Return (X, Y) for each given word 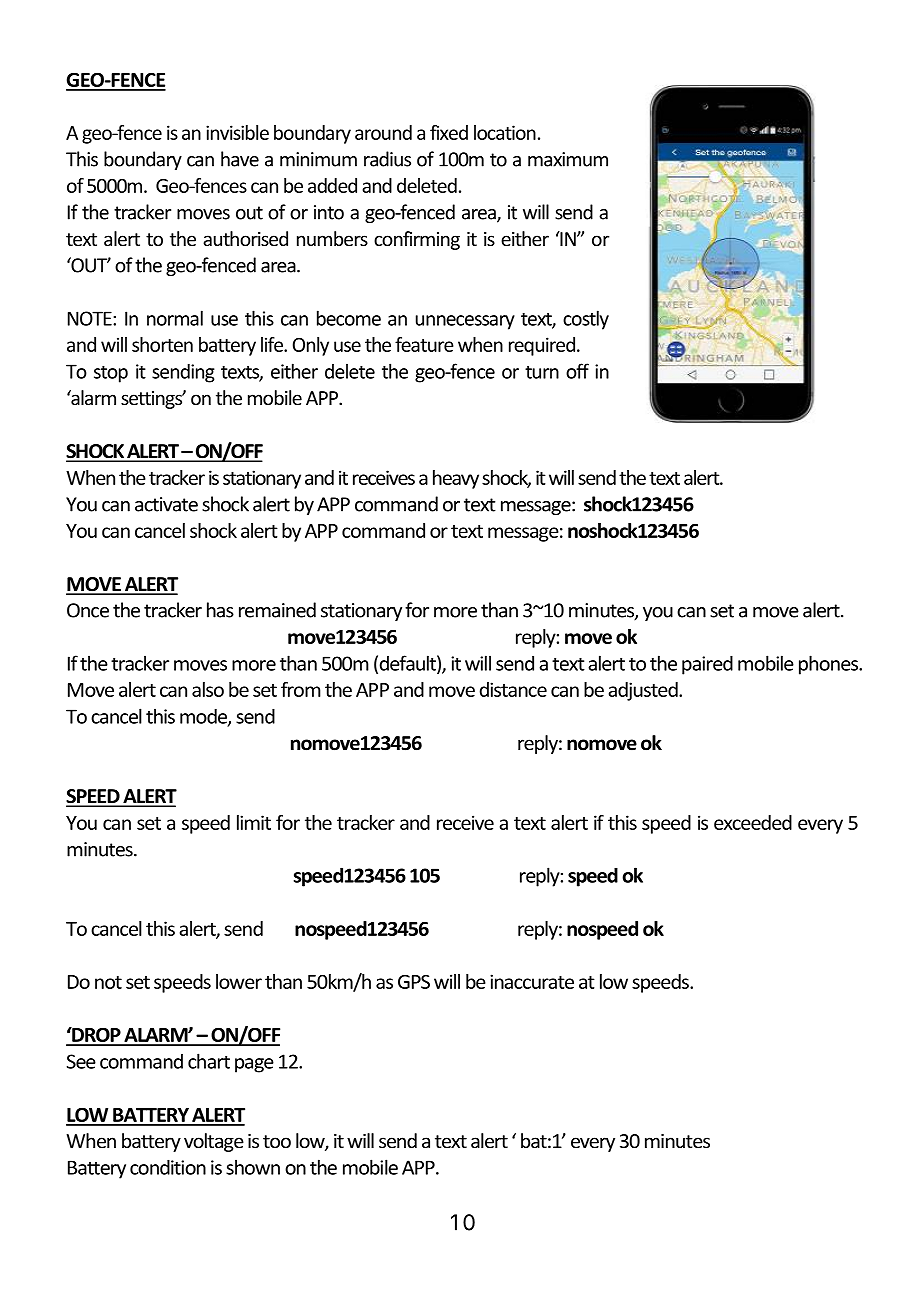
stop (111, 374)
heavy (456, 479)
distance (513, 689)
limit (254, 822)
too (277, 1141)
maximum (568, 159)
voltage (214, 1142)
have (240, 159)
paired (707, 665)
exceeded (753, 822)
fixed (449, 132)
